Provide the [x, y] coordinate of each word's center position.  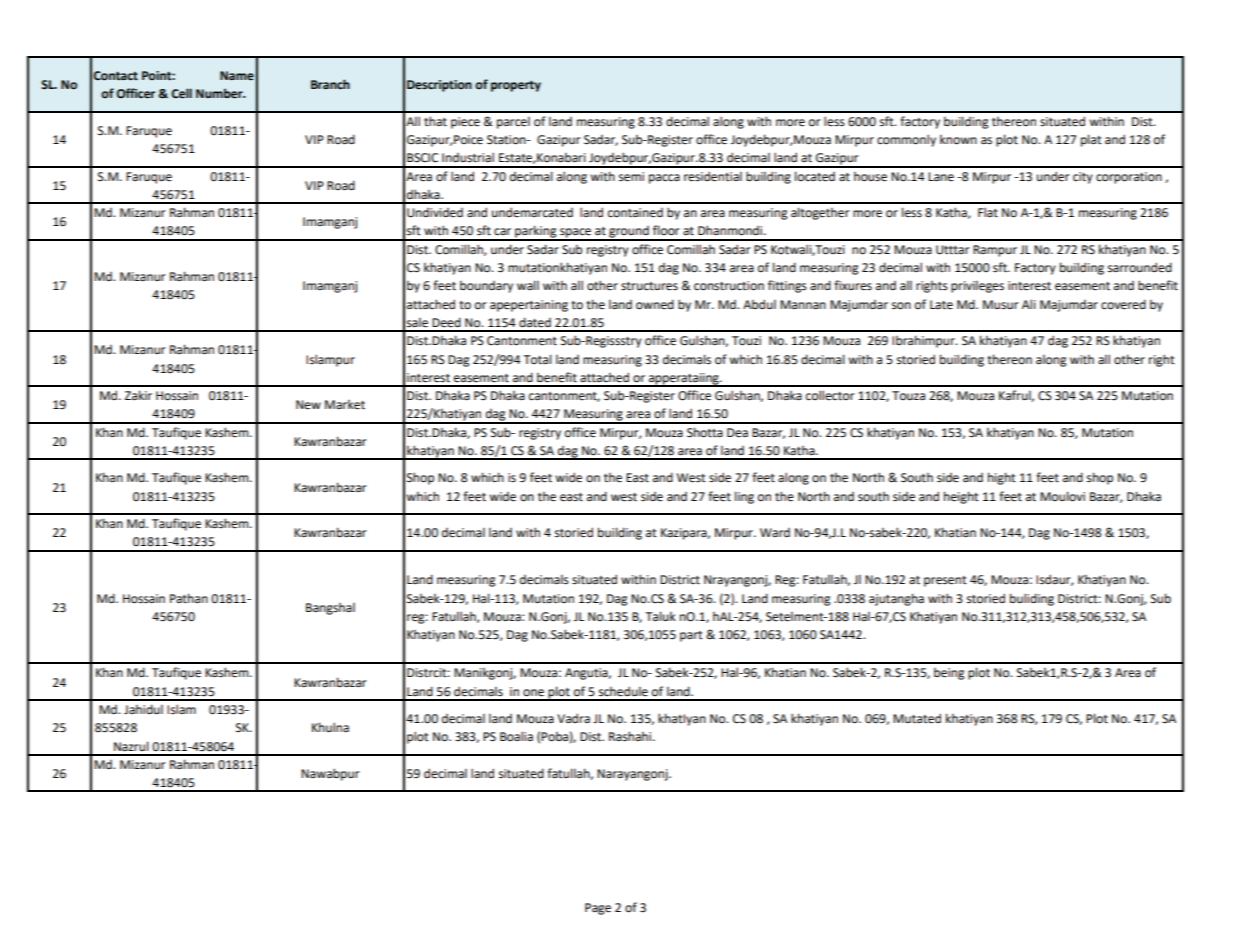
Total [538, 359]
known [958, 140]
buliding [1032, 599]
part [691, 636]
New [308, 405]
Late [941, 305]
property [516, 86]
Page [598, 909]
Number [220, 93]
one [533, 693]
